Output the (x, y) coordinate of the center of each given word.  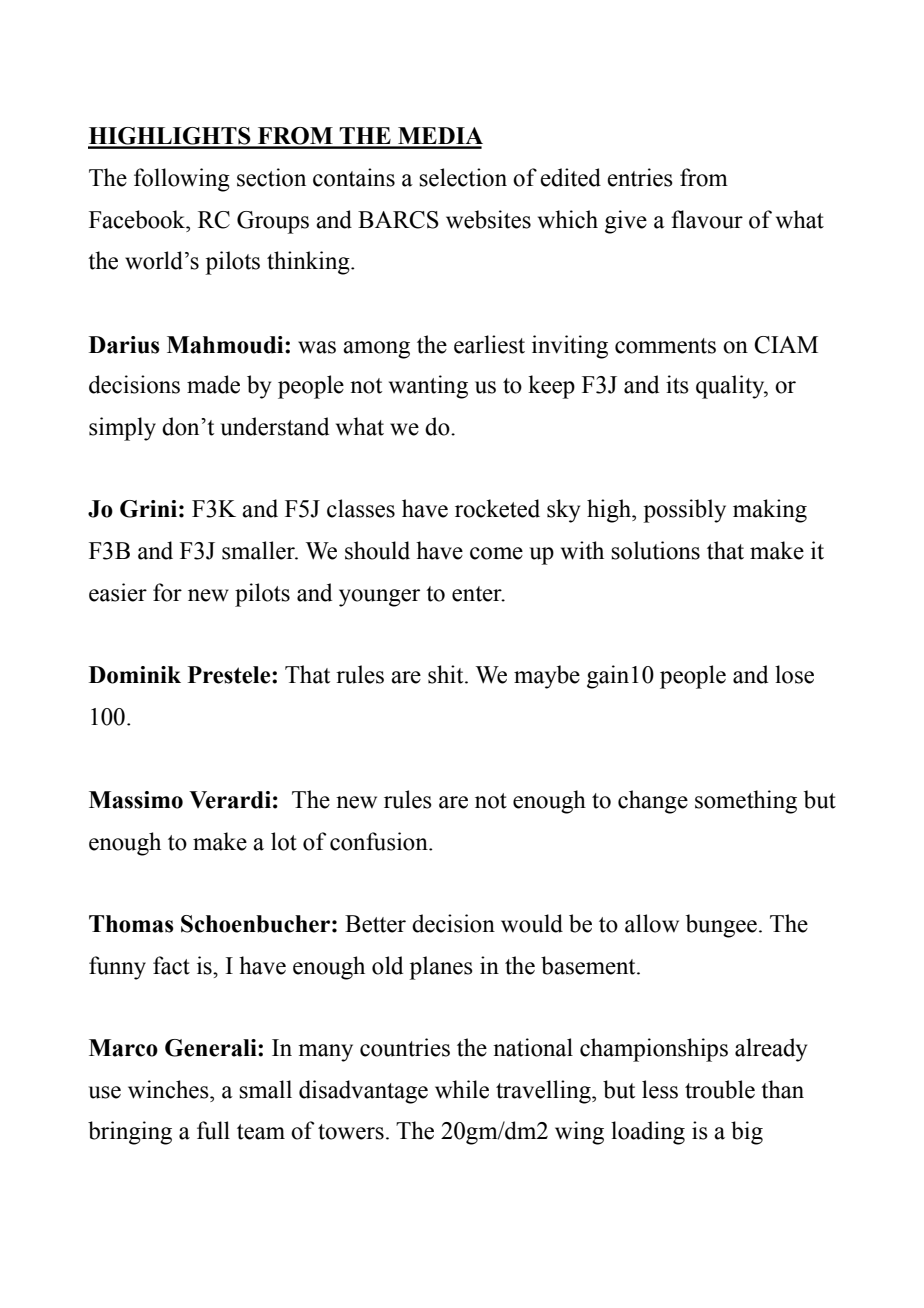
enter (478, 594)
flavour (707, 219)
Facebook (138, 219)
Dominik (135, 675)
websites (488, 219)
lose (794, 674)
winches (169, 1089)
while (462, 1089)
